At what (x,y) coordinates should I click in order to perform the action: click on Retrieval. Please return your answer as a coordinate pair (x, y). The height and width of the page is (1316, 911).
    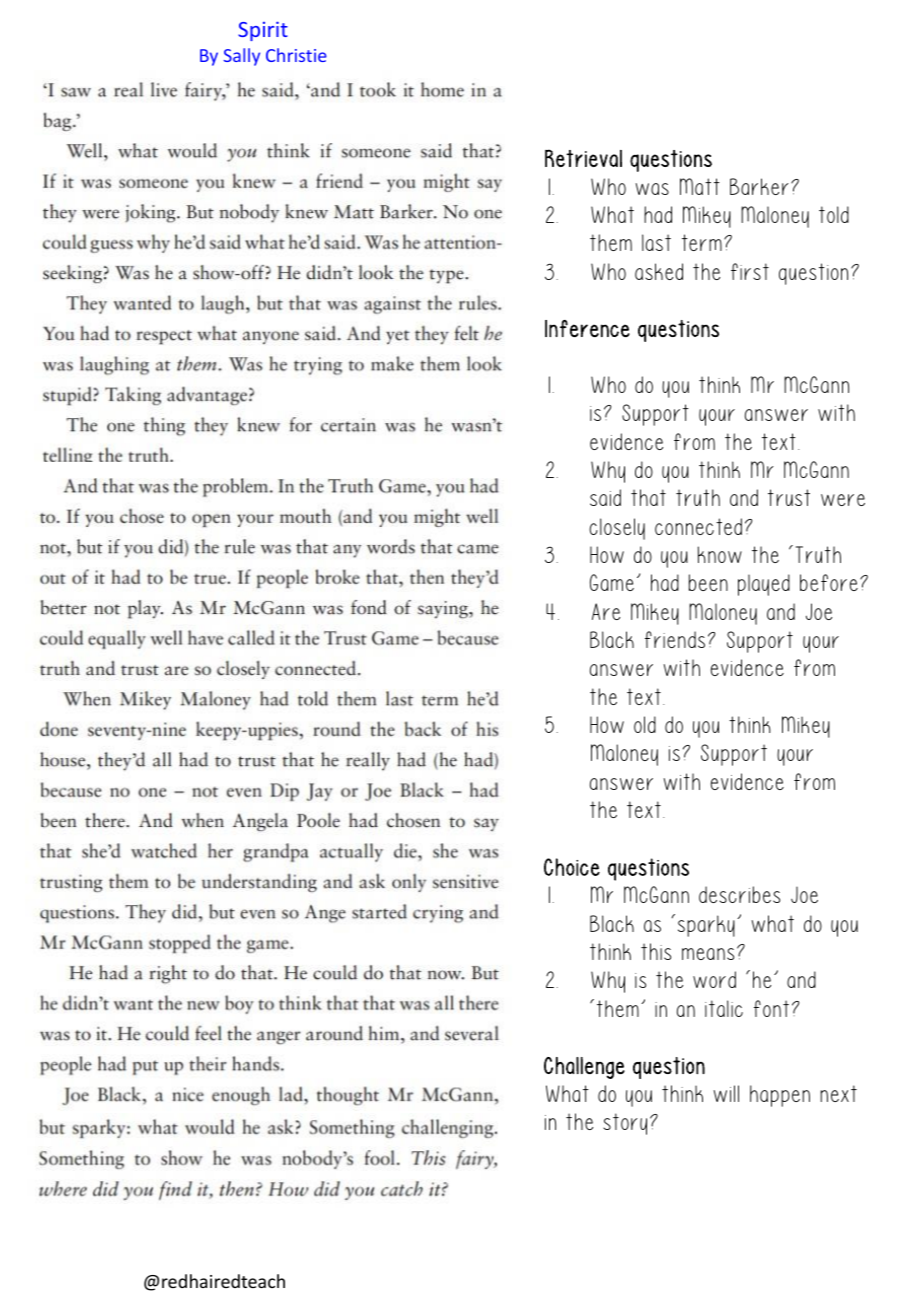
    Looking at the image, I should click on (583, 158).
